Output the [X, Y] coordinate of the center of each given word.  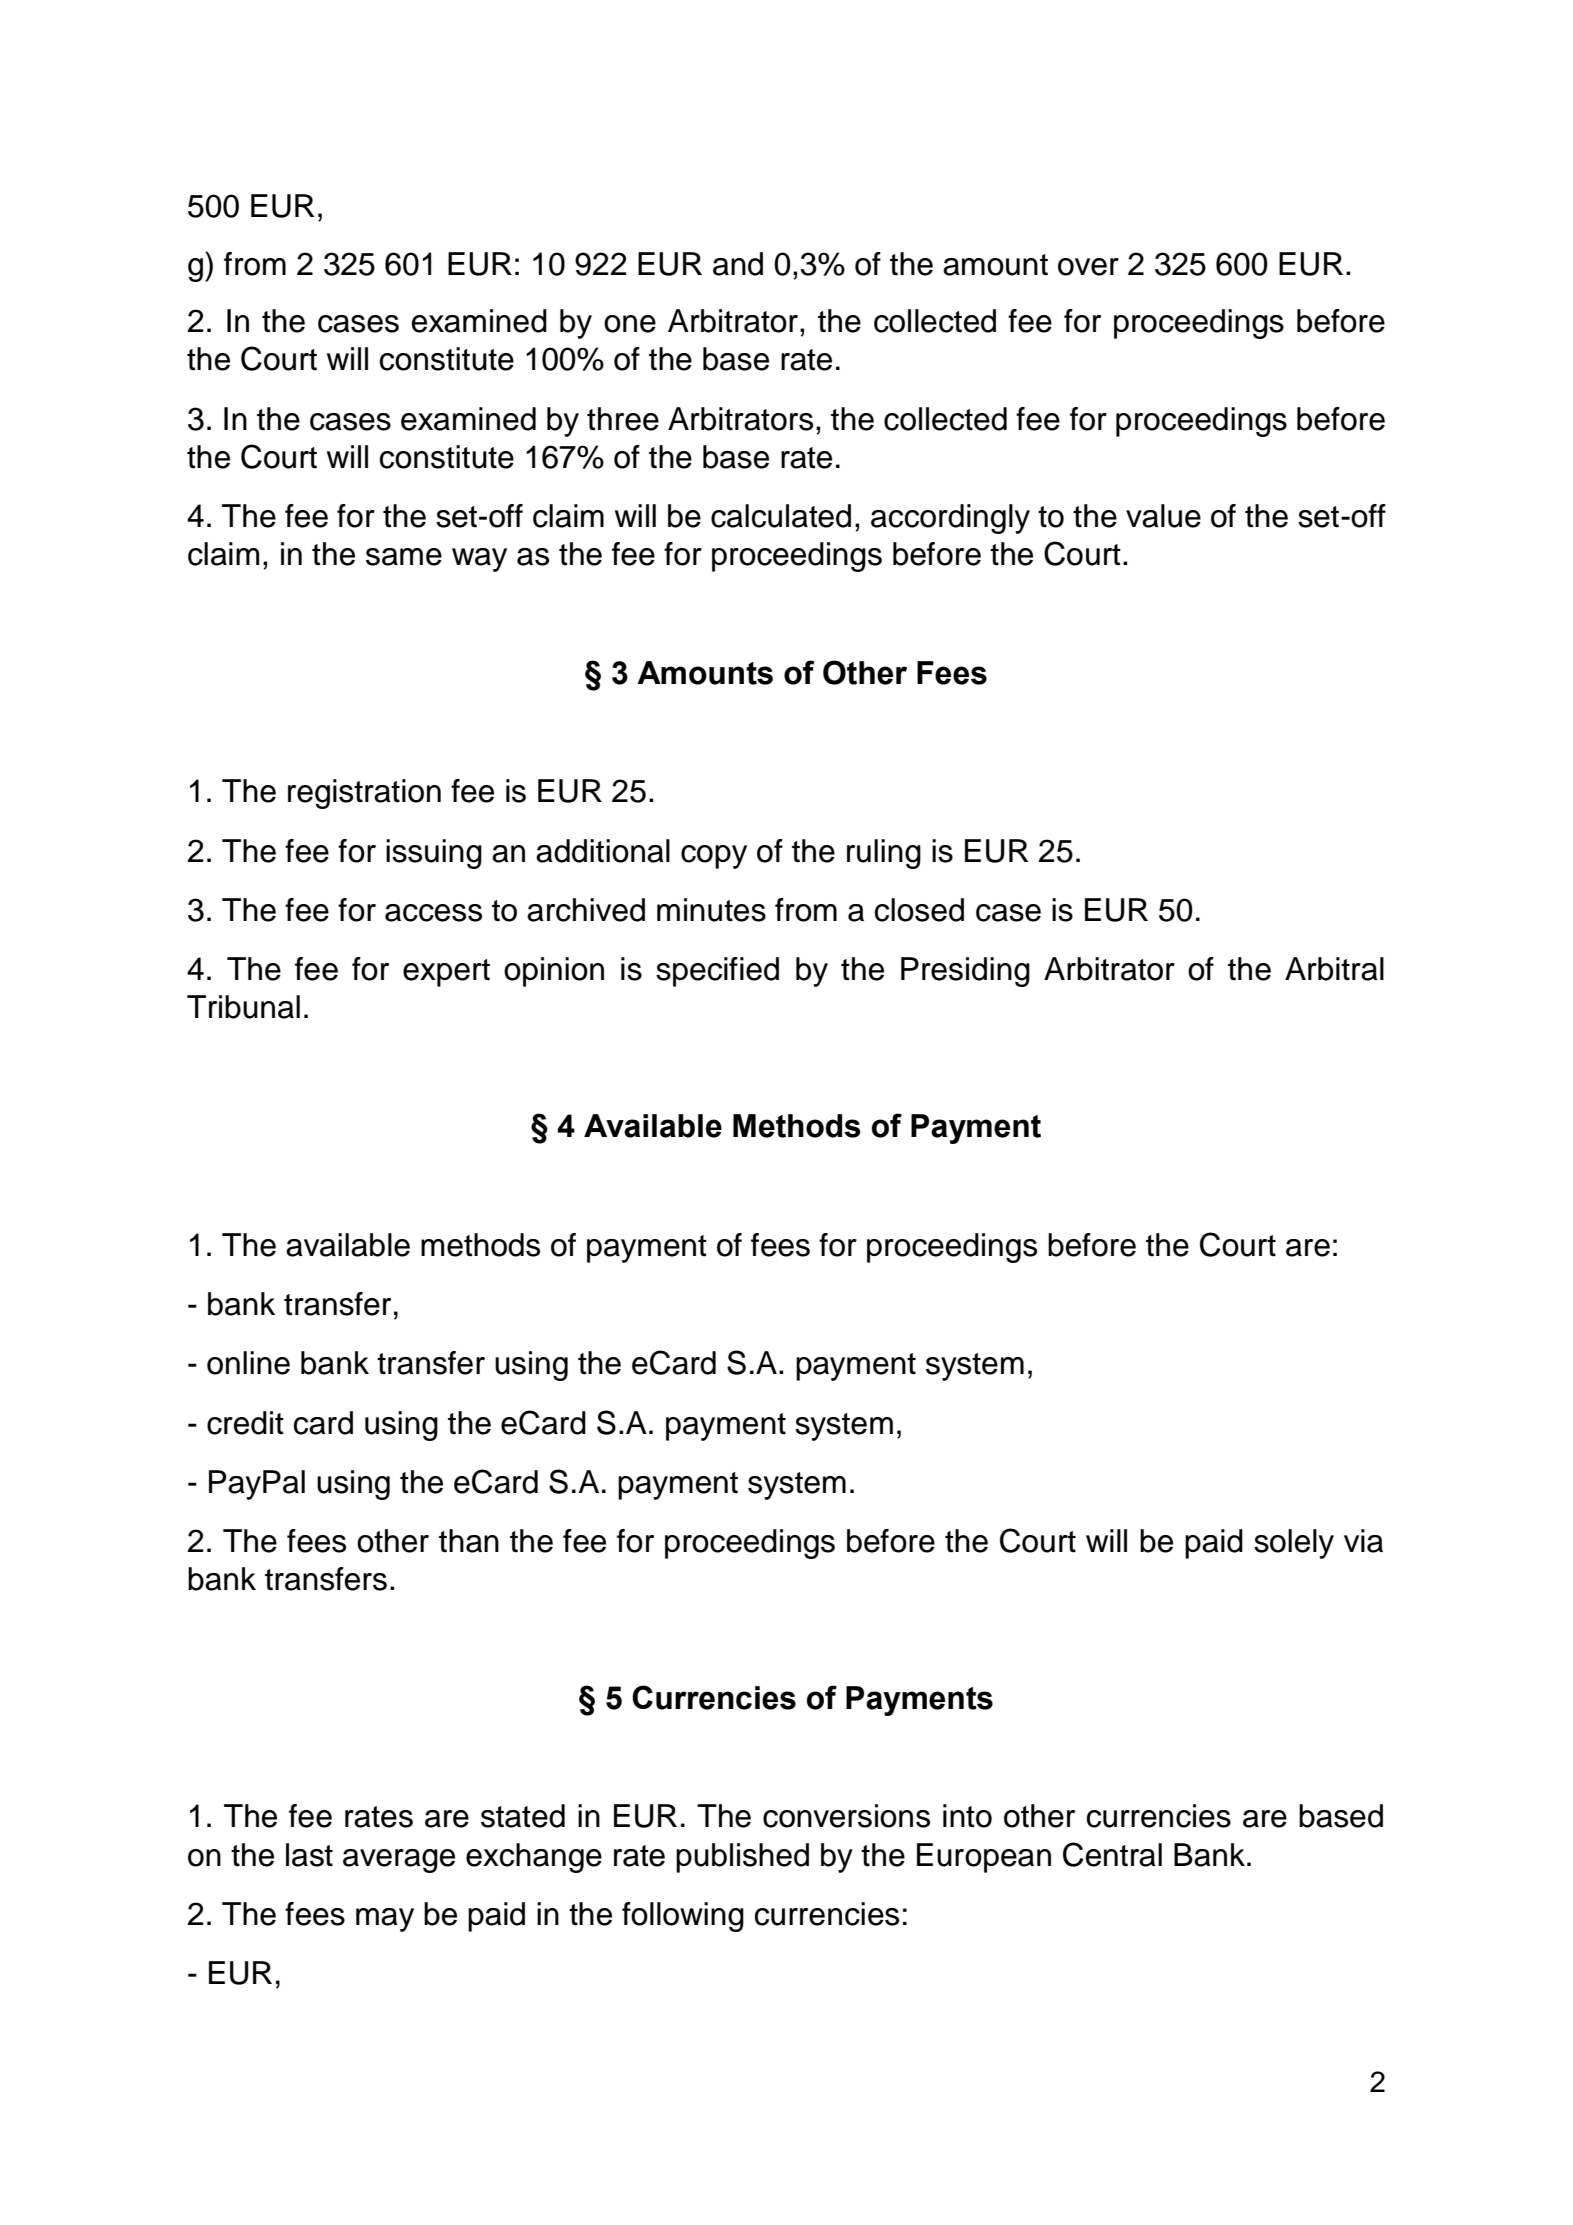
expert [446, 973]
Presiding [965, 972]
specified [717, 972]
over [1088, 267]
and [738, 264]
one [630, 324]
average [399, 1861]
